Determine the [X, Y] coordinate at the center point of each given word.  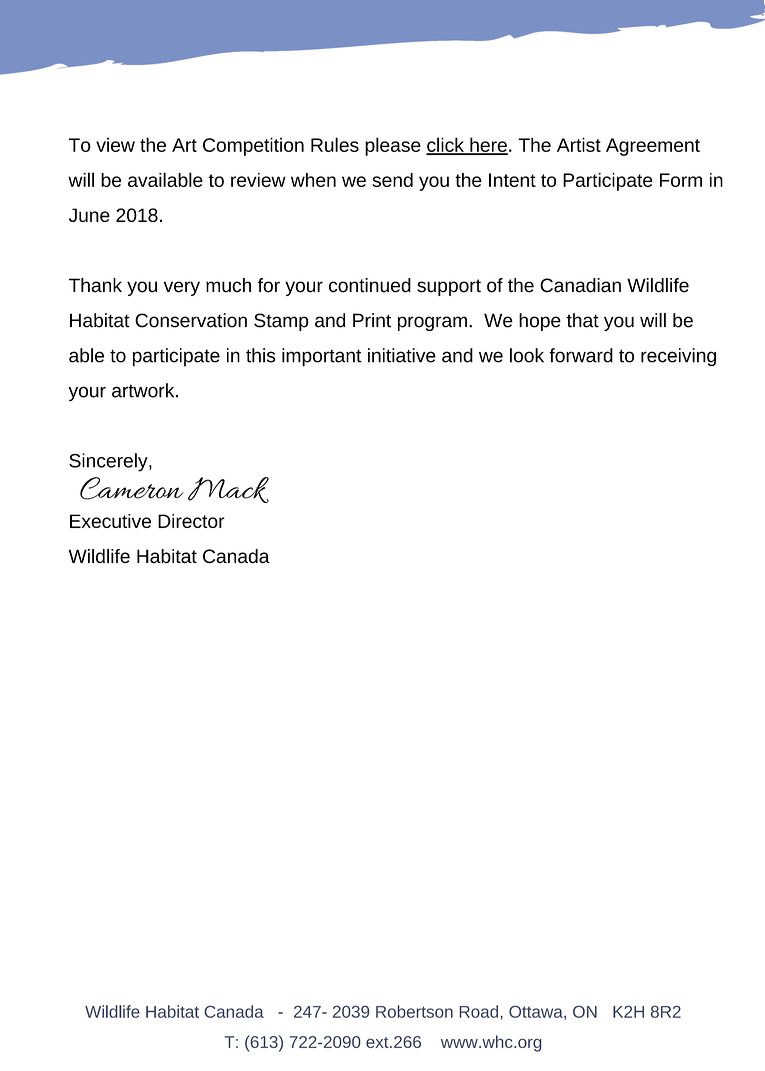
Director [191, 521]
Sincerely [109, 462]
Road [479, 1011]
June [89, 215]
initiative [402, 355]
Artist [579, 144]
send [392, 180]
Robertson [414, 1011]
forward [581, 355]
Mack [228, 490]
